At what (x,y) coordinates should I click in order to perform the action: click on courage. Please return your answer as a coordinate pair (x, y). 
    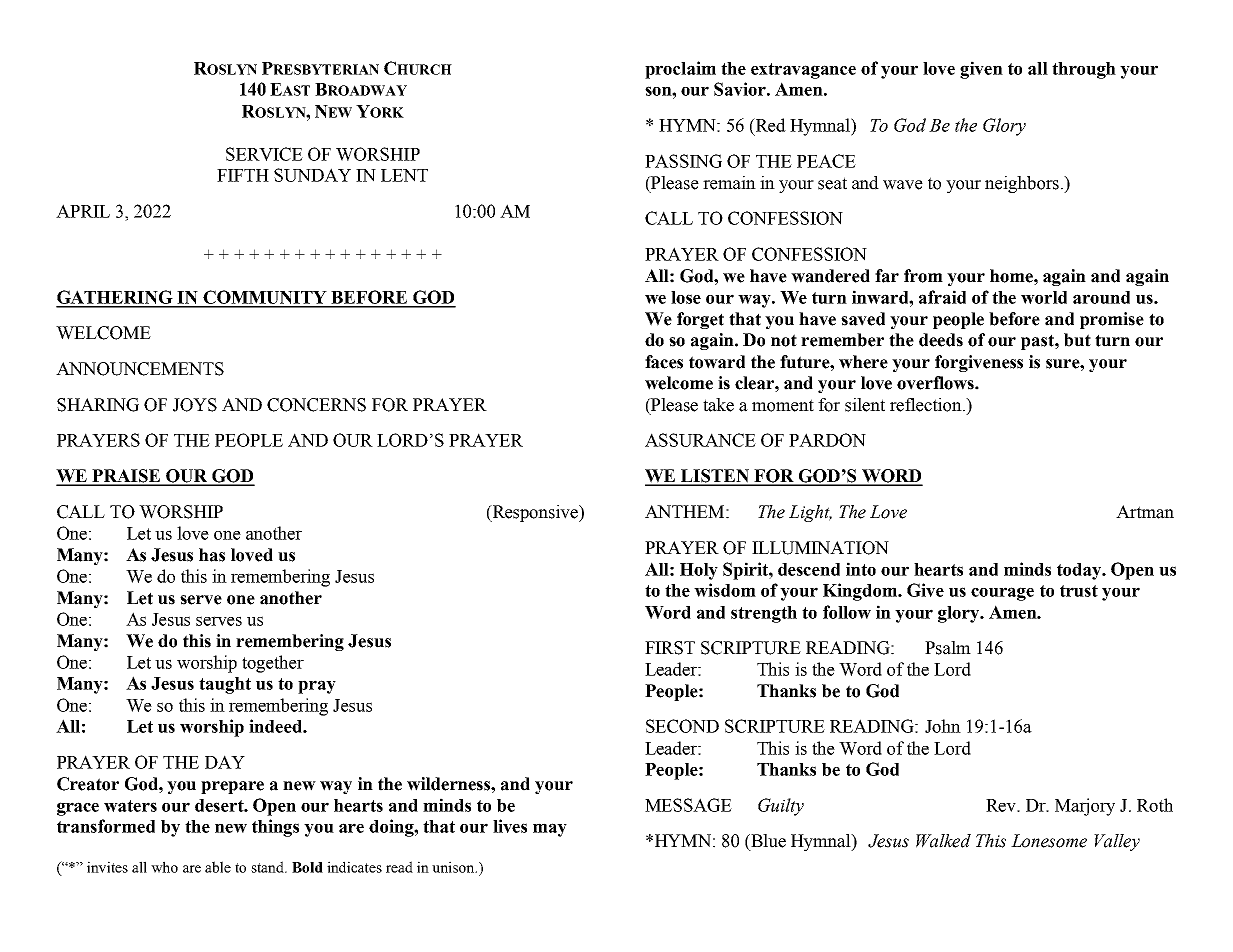
    Looking at the image, I should click on (1002, 594).
